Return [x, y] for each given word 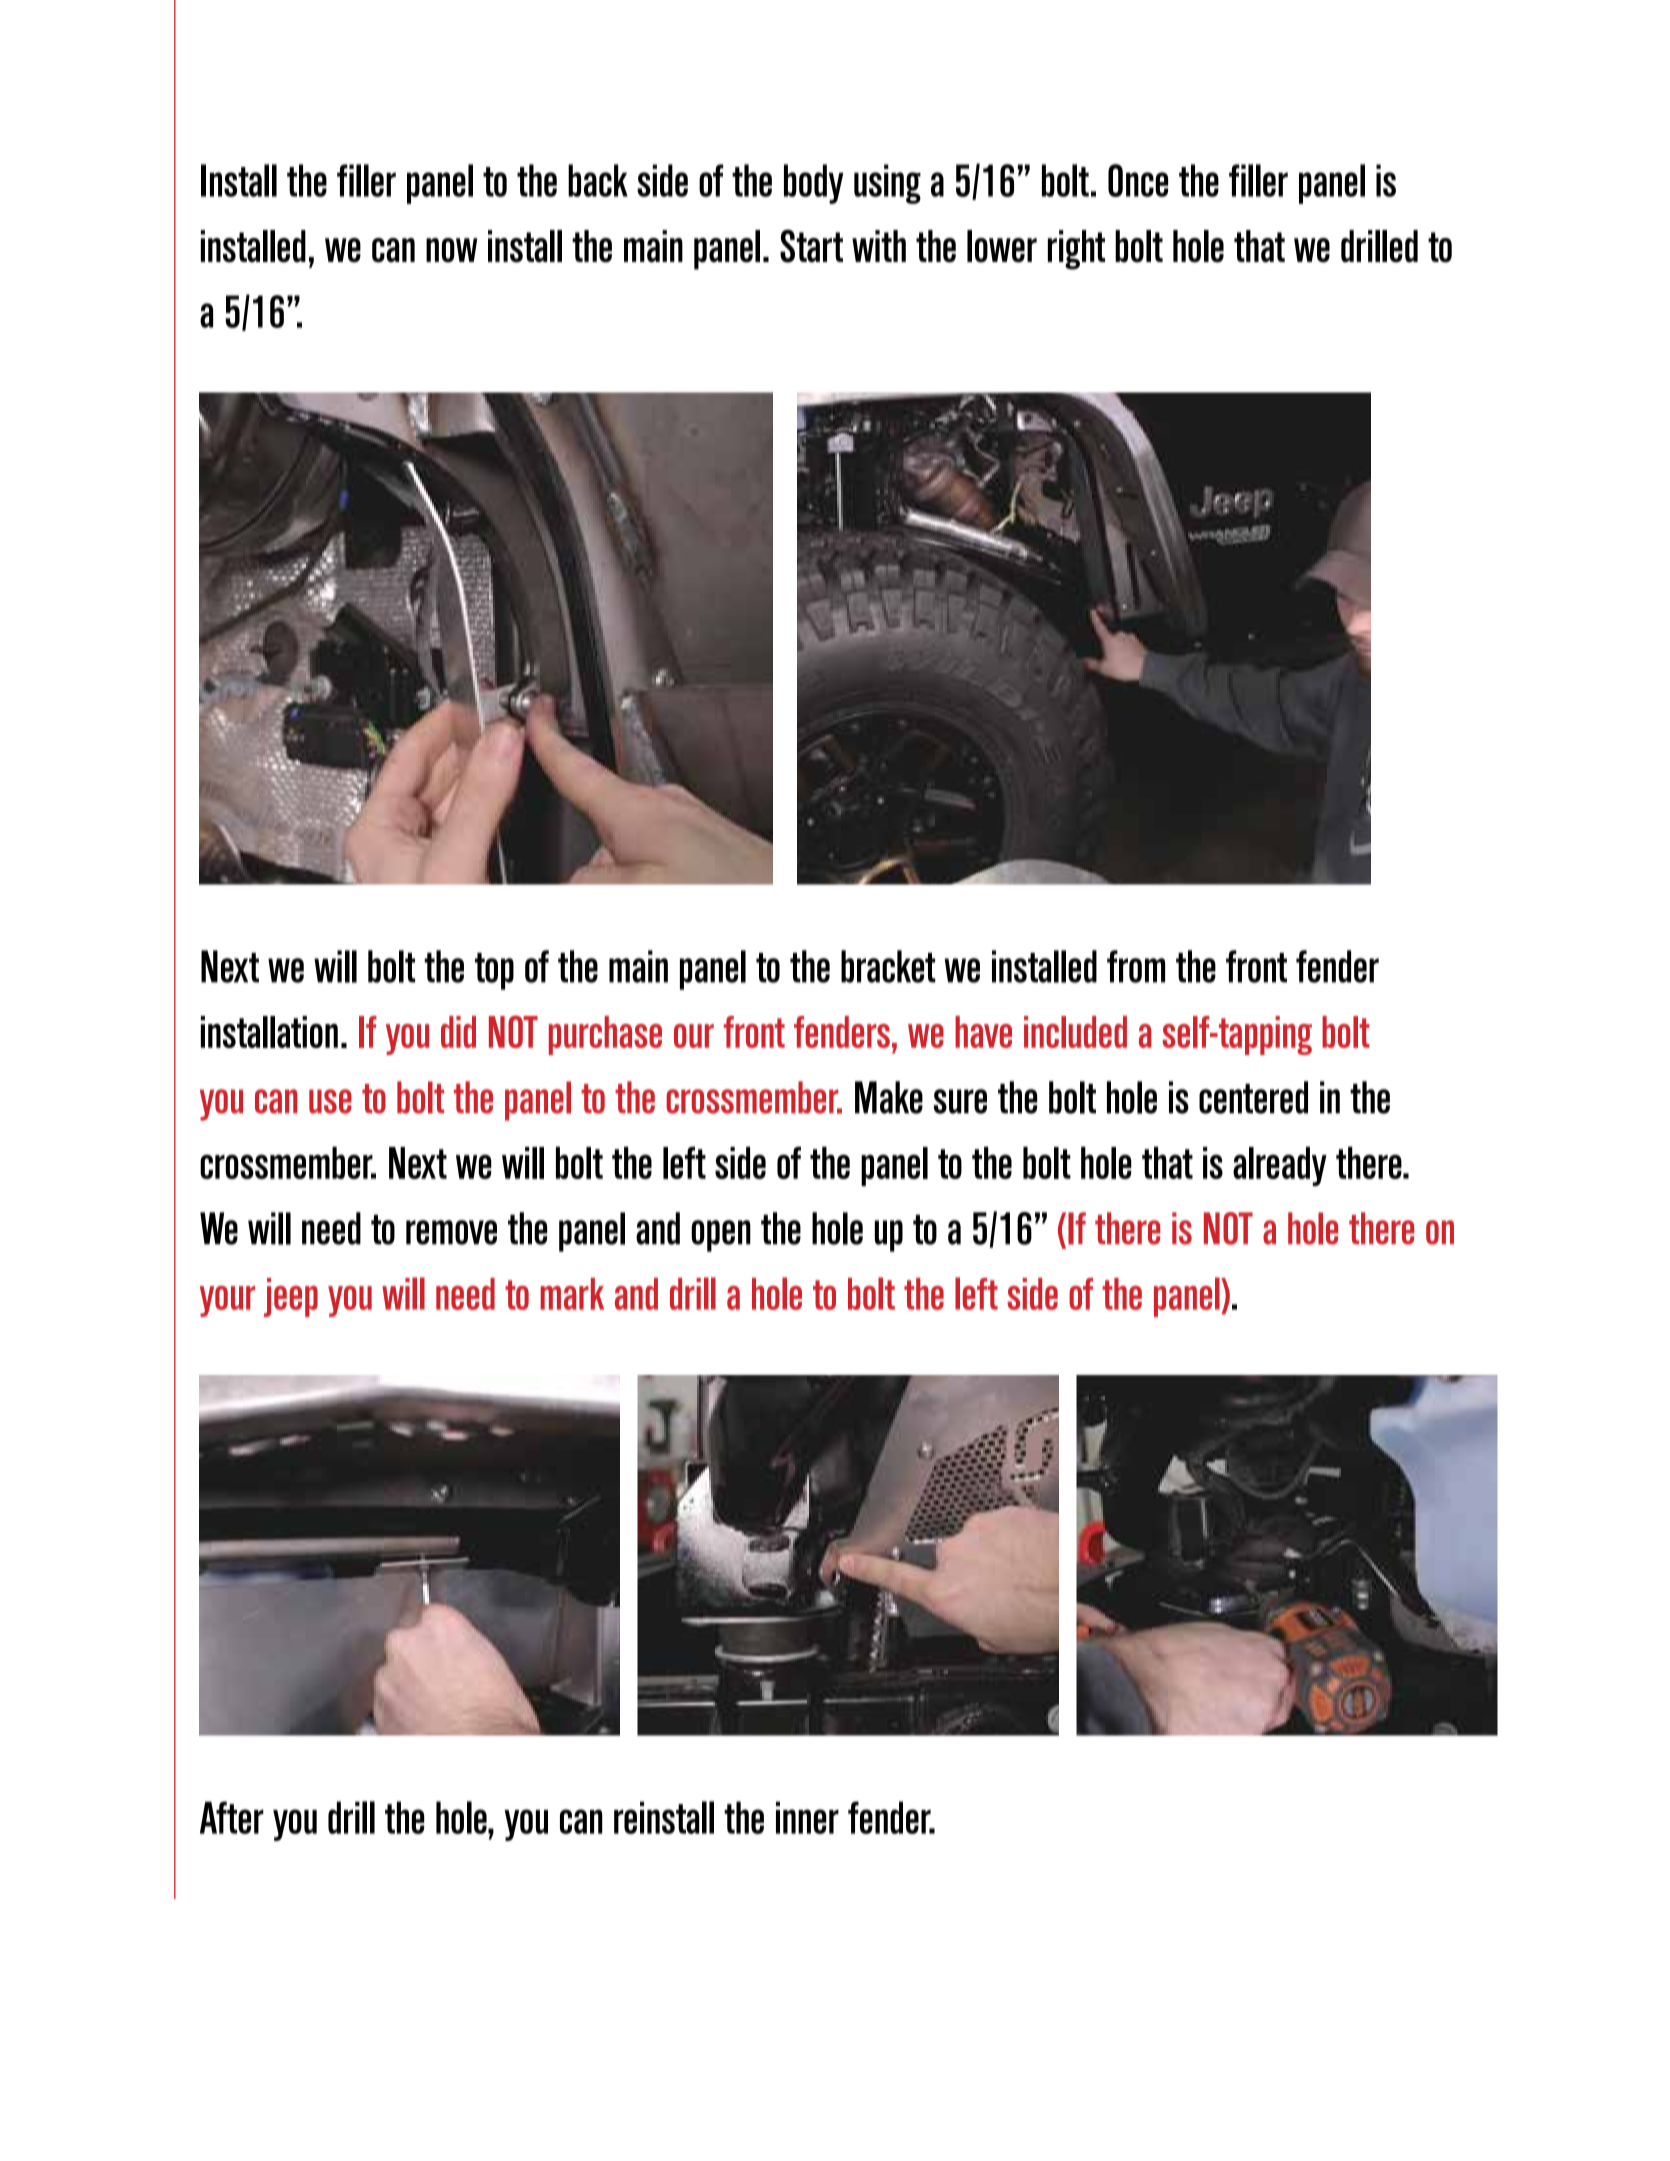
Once [1138, 180]
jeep [291, 1297]
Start [811, 246]
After [232, 1817]
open [721, 1236]
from [1136, 966]
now [452, 250]
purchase [605, 1035]
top [494, 971]
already [1280, 1166]
